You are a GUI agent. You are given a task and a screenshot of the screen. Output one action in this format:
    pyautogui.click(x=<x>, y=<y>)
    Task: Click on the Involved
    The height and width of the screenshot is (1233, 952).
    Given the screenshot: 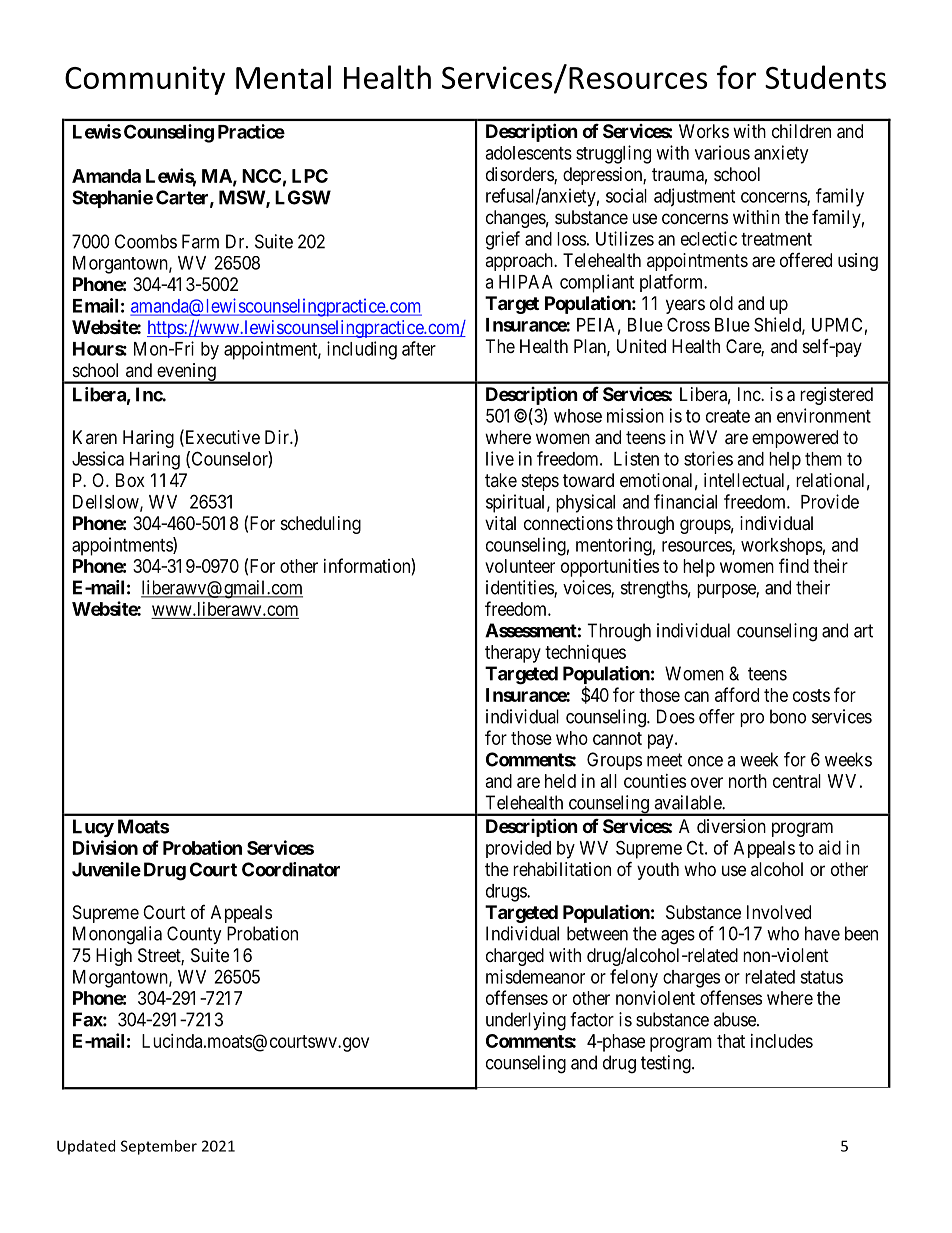 What is the action you would take?
    pyautogui.click(x=779, y=912)
